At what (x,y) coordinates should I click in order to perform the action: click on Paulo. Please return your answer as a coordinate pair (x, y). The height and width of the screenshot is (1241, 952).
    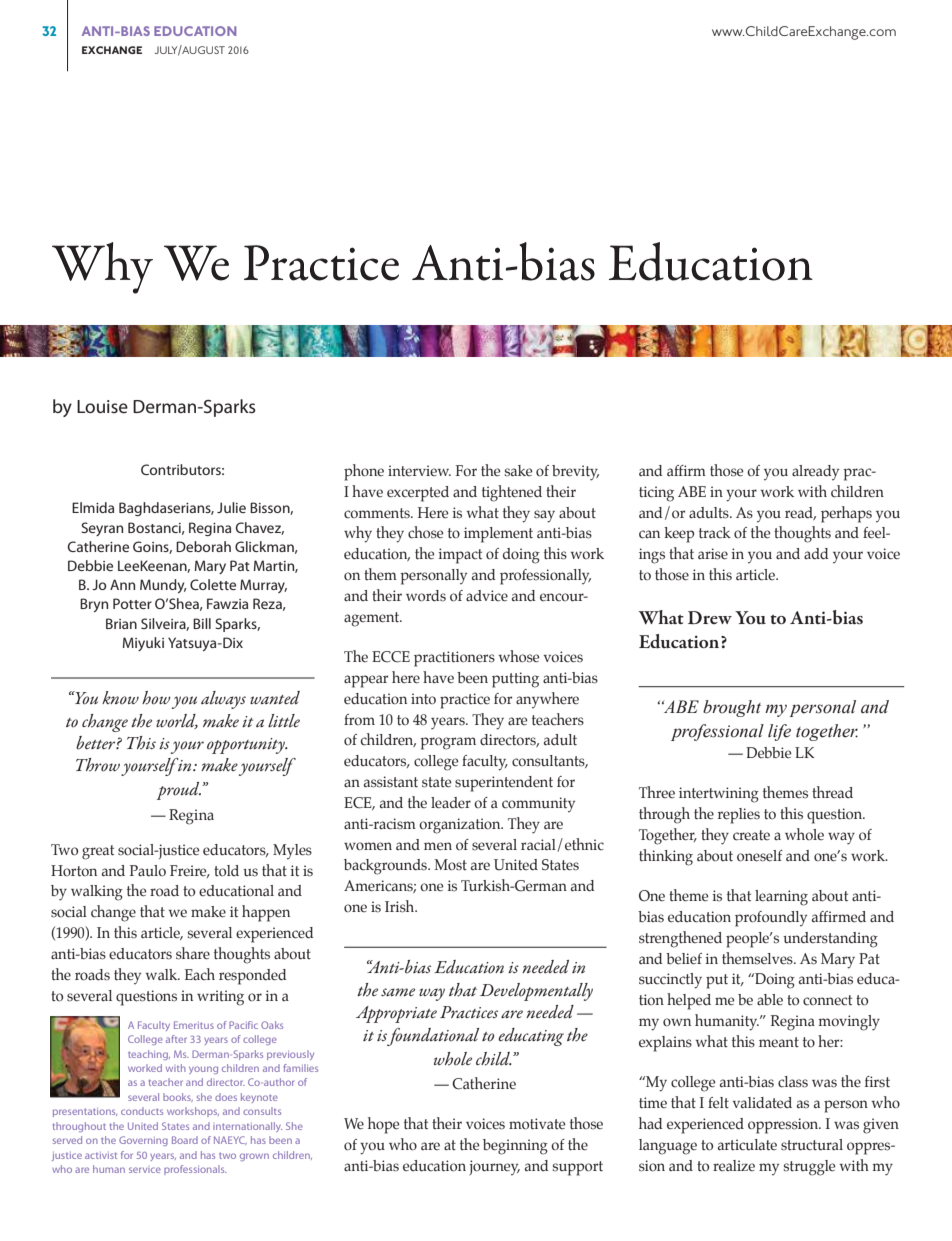
    Looking at the image, I should click on (148, 871).
